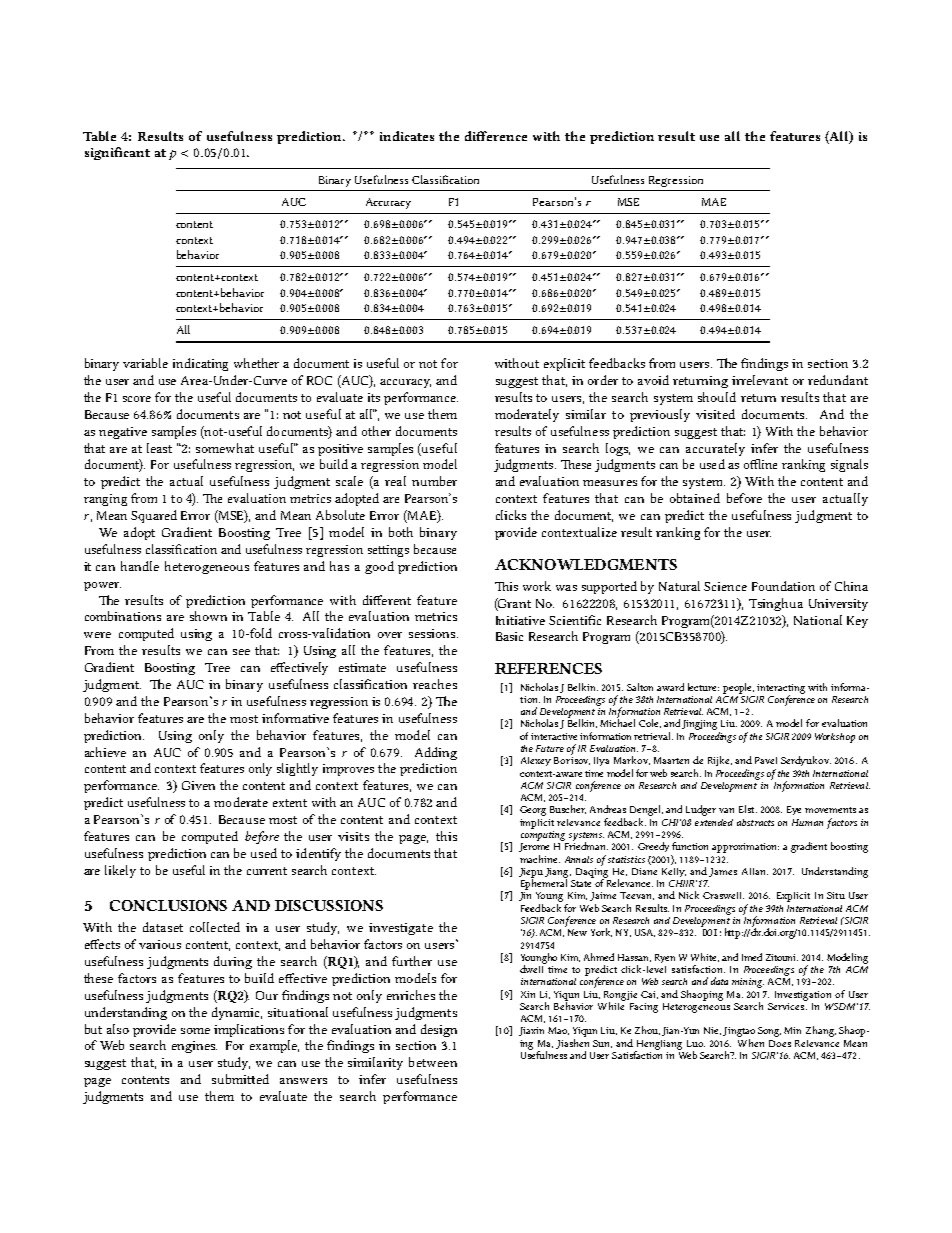  I want to click on Does, so click(780, 1043).
